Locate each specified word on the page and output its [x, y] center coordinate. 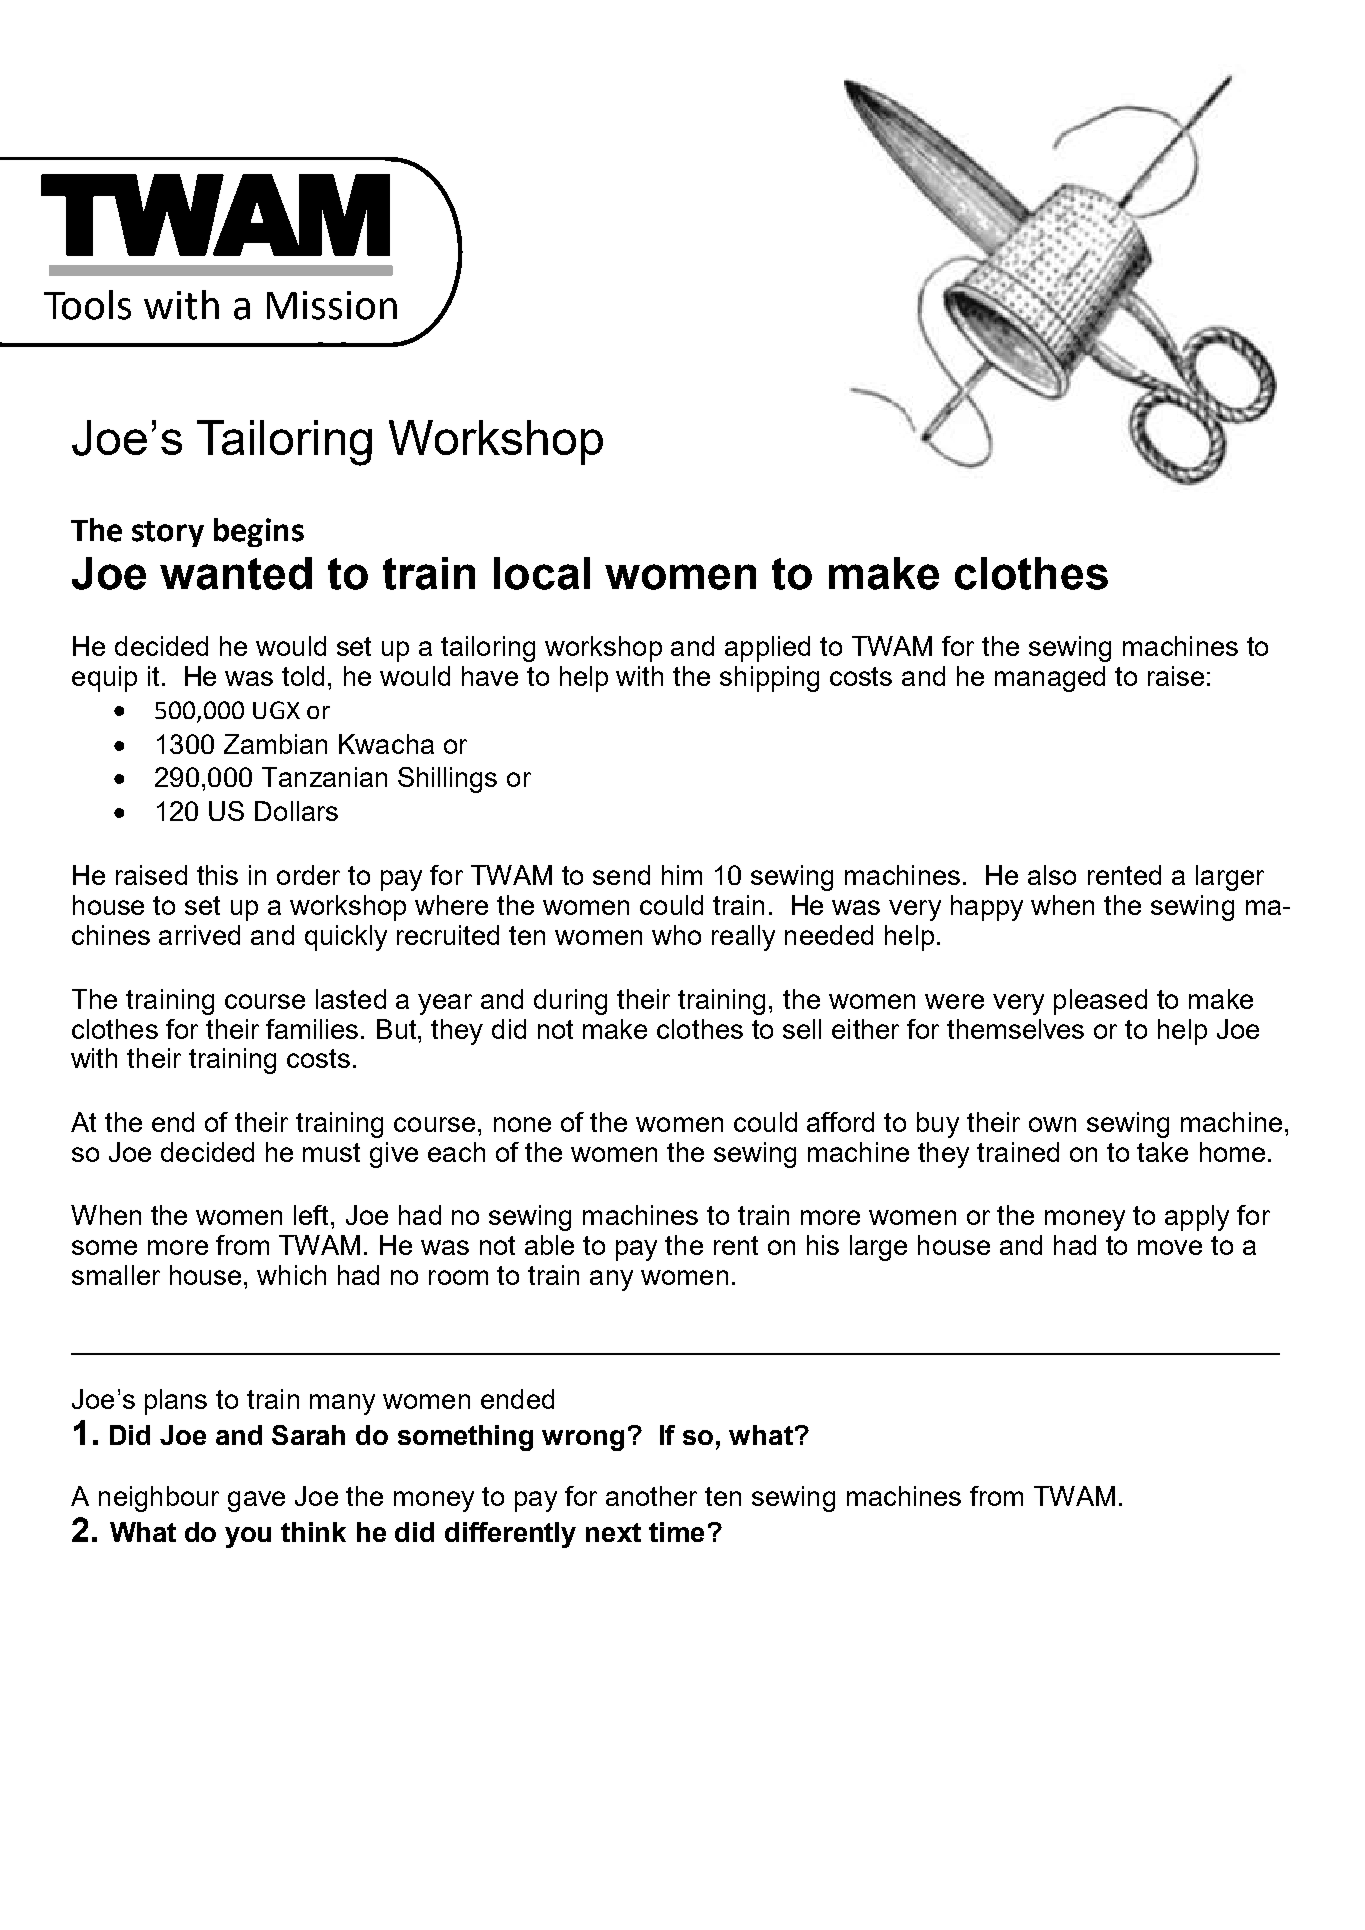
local [542, 573]
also [1052, 875]
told [303, 676]
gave [256, 1501]
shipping [769, 679]
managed [1050, 679]
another [651, 1496]
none [522, 1124]
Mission [332, 305]
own [1052, 1124]
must [331, 1152]
